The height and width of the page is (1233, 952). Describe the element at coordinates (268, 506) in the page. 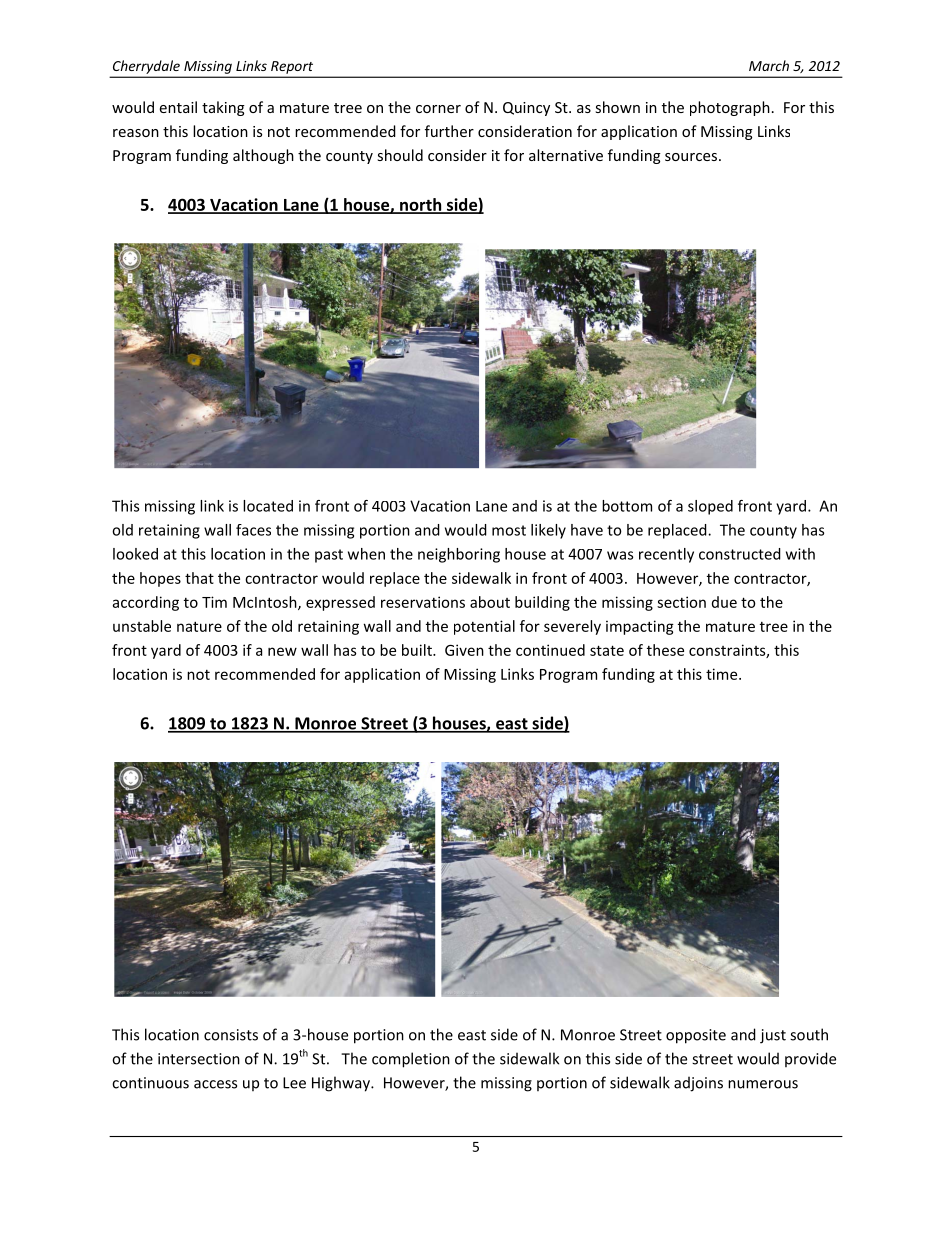

I see `located` at that location.
